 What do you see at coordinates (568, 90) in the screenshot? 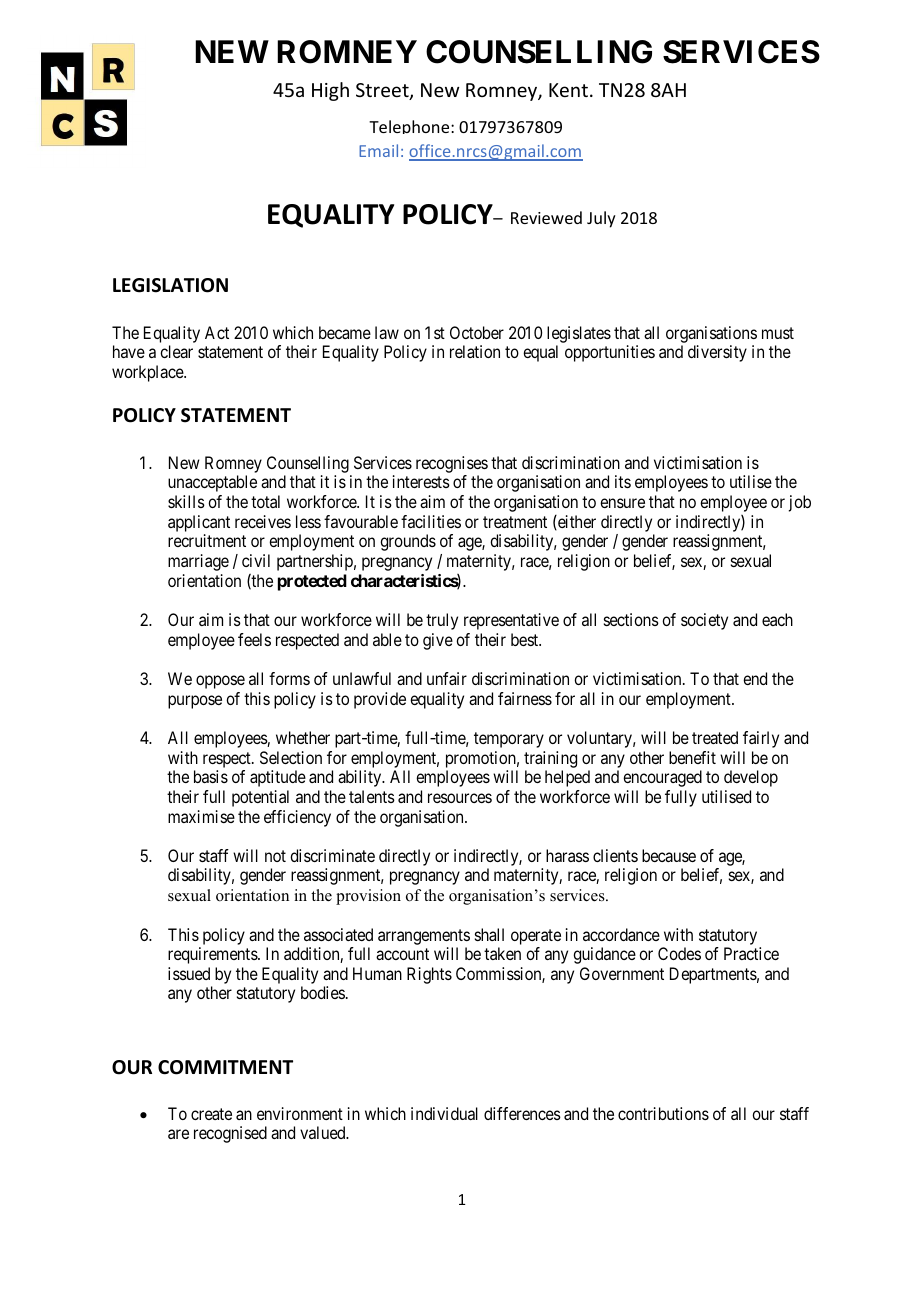
I see `Kent` at bounding box center [568, 90].
